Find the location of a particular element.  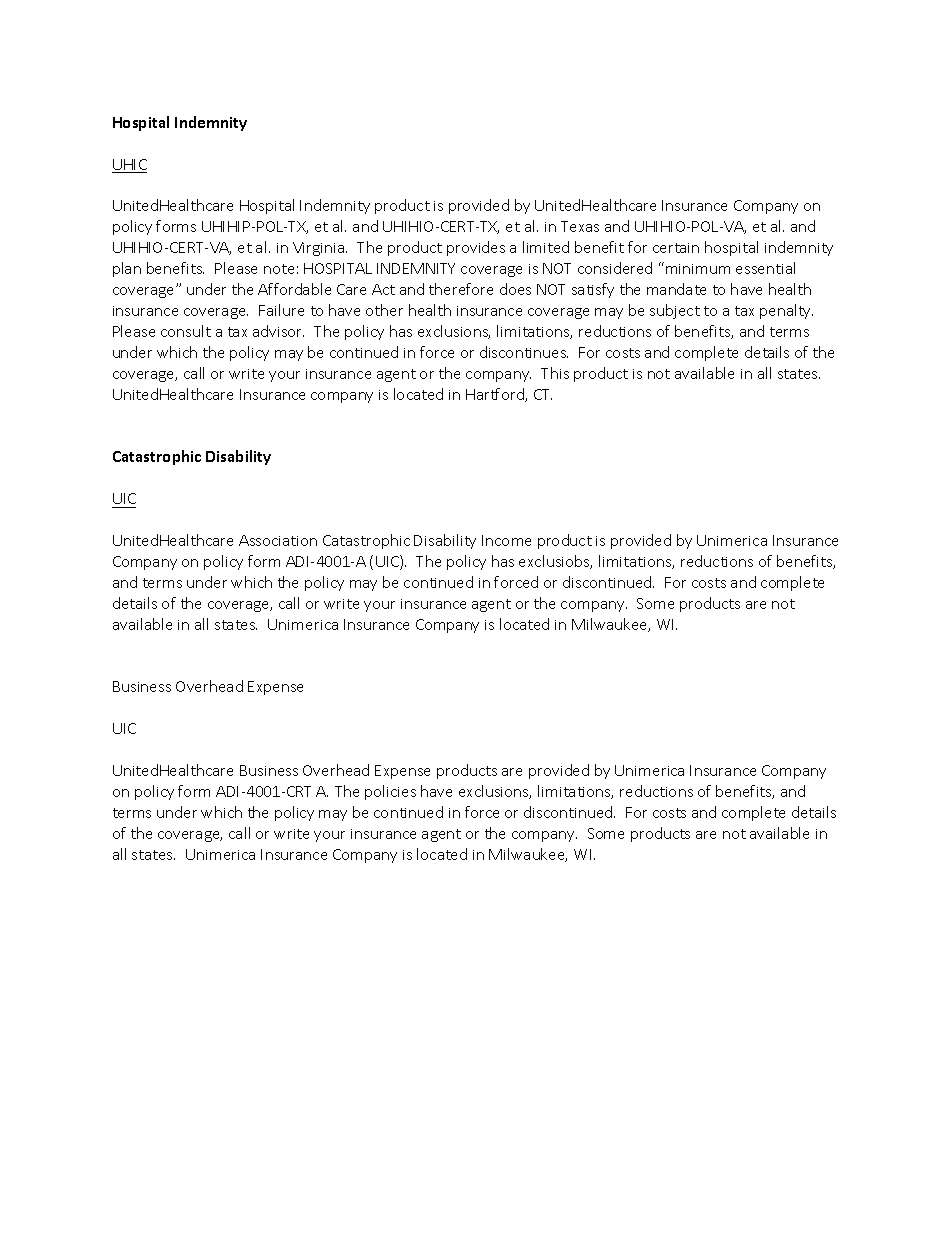

discontinues is located at coordinates (524, 352).
